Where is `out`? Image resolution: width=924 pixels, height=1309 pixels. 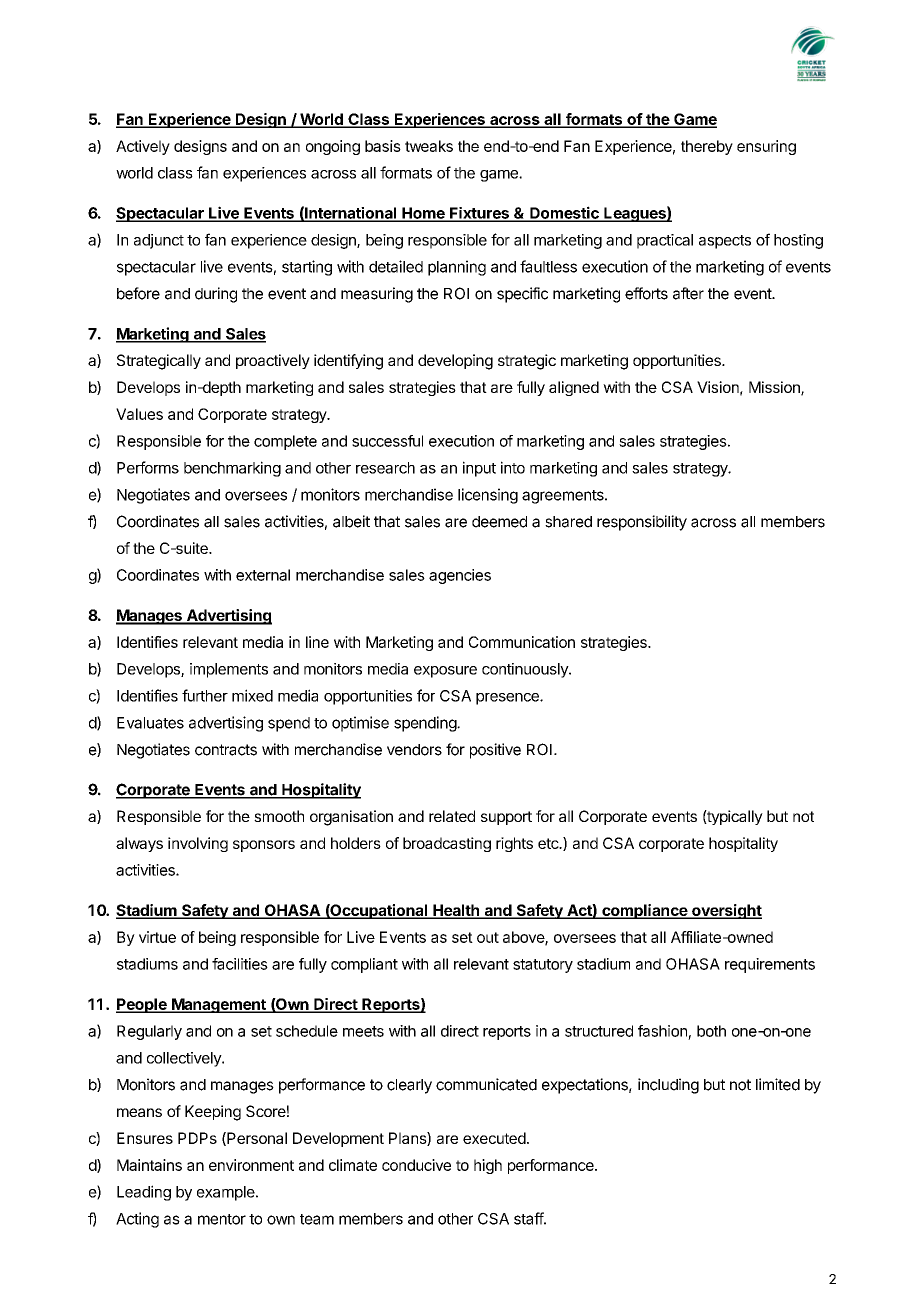 out is located at coordinates (488, 937).
